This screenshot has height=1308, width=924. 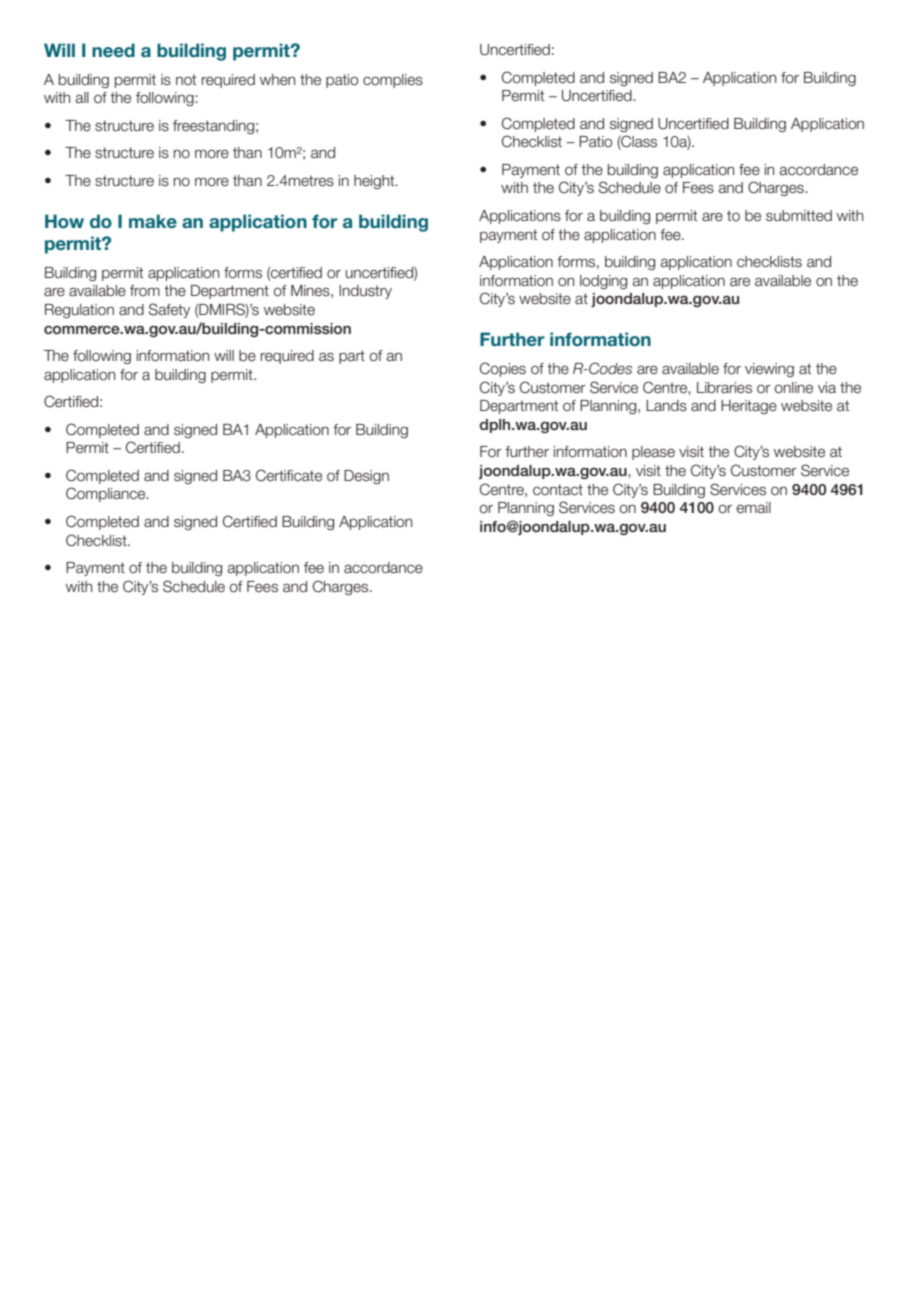 I want to click on email, so click(x=753, y=508).
